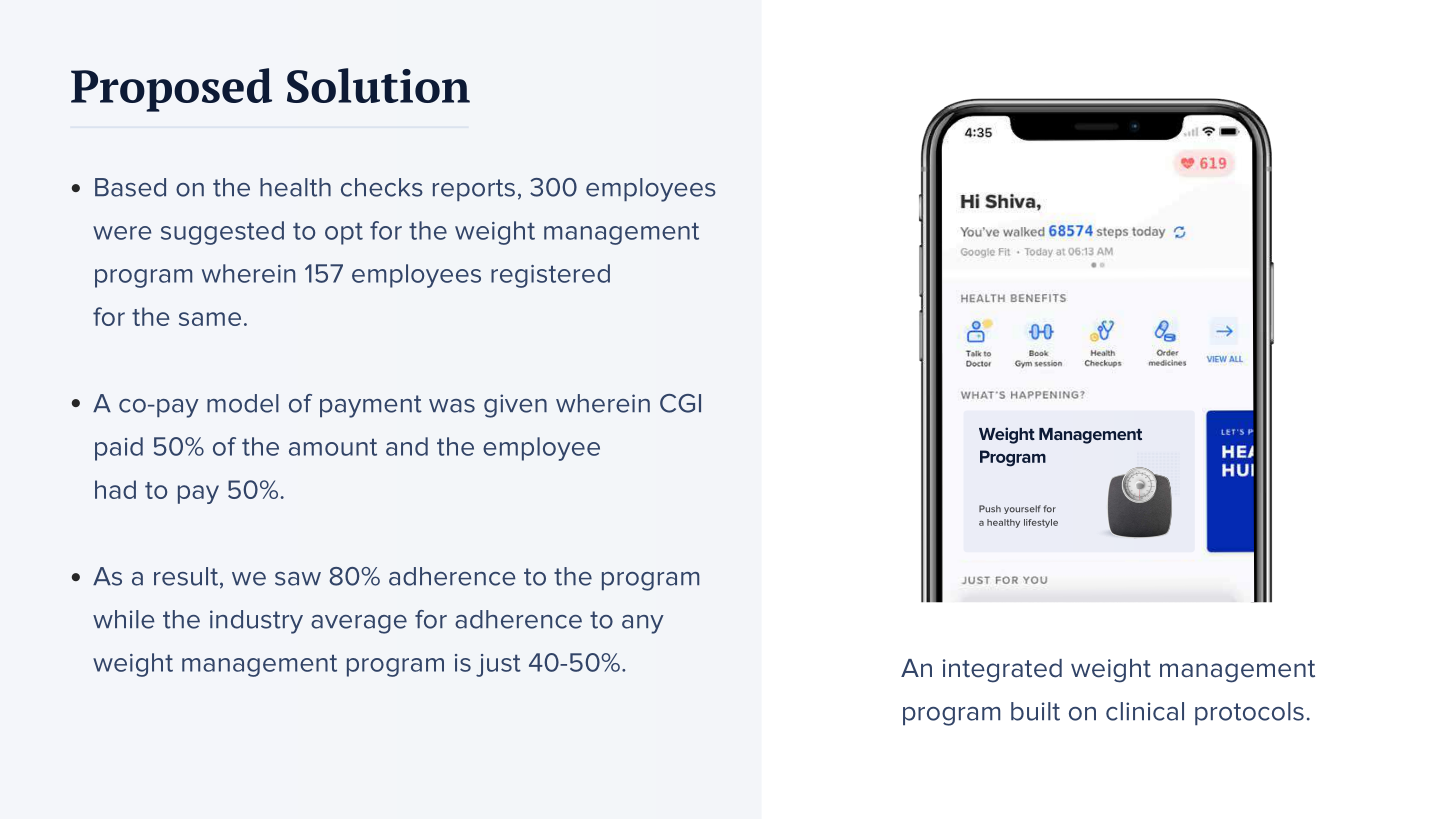 This page has width=1456, height=819. I want to click on saw, so click(298, 579).
